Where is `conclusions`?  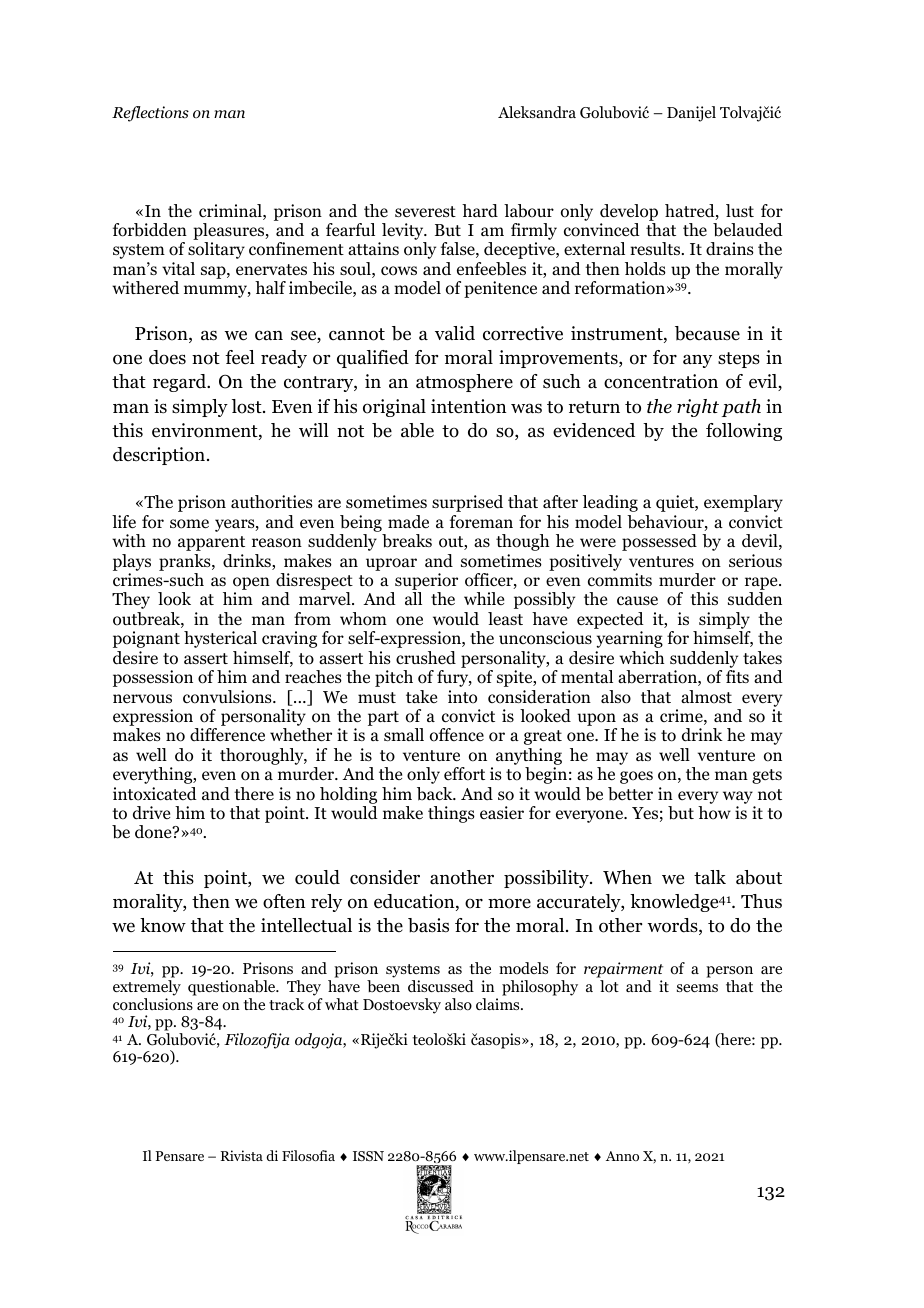
conclusions is located at coordinates (153, 1004).
